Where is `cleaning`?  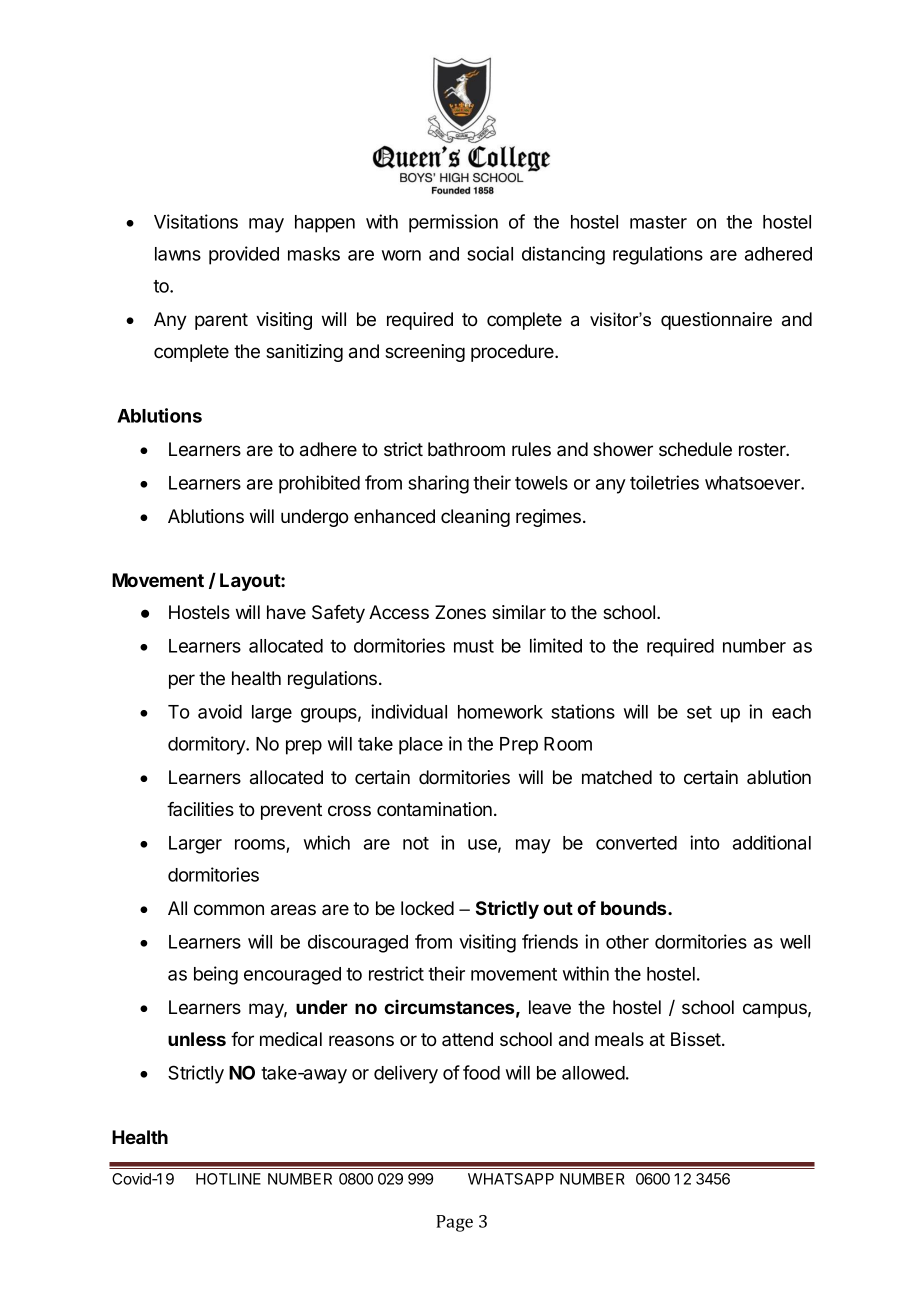
cleaning is located at coordinates (475, 518).
